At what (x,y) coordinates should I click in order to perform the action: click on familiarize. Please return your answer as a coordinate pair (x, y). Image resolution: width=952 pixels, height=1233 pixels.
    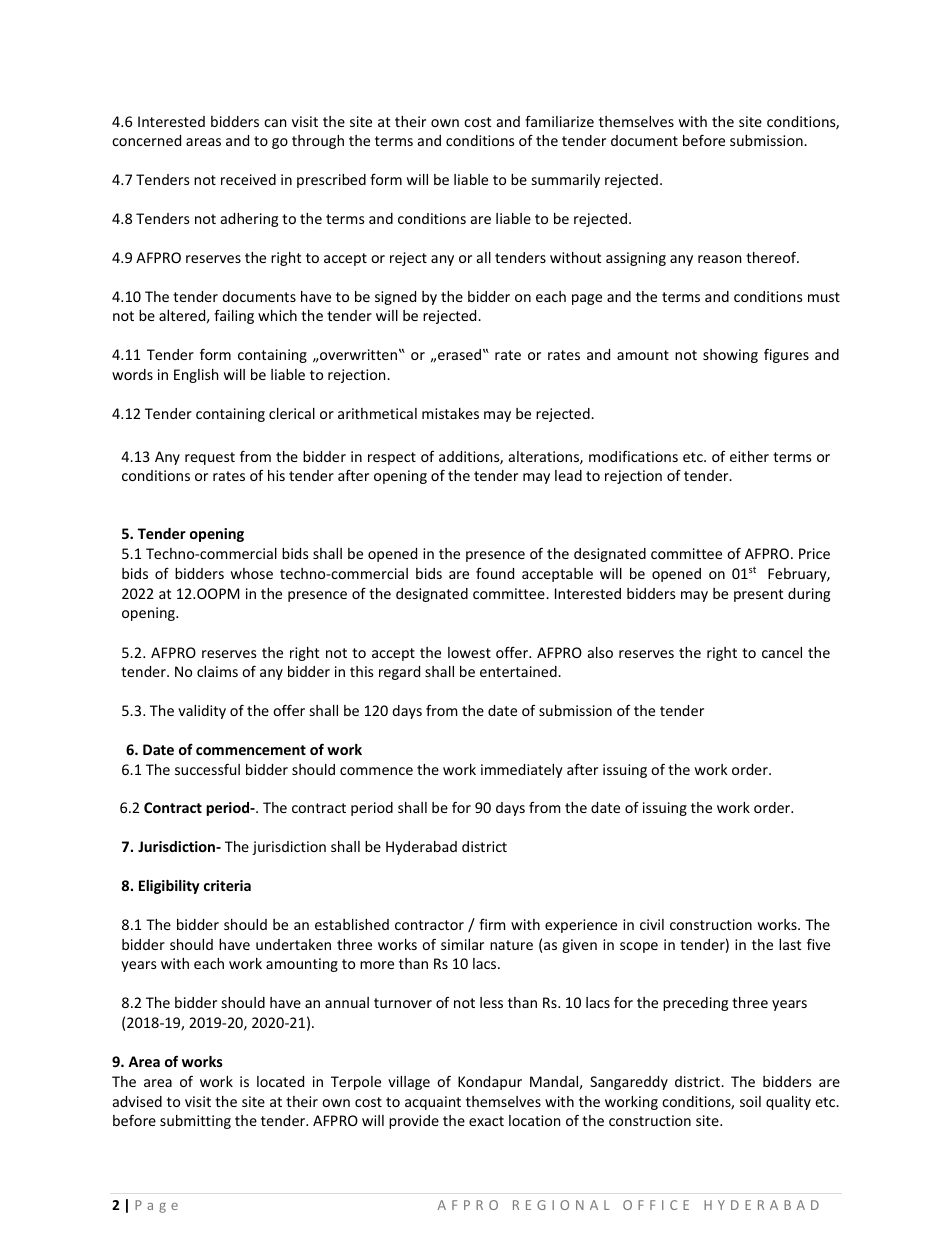
    Looking at the image, I should click on (559, 121).
